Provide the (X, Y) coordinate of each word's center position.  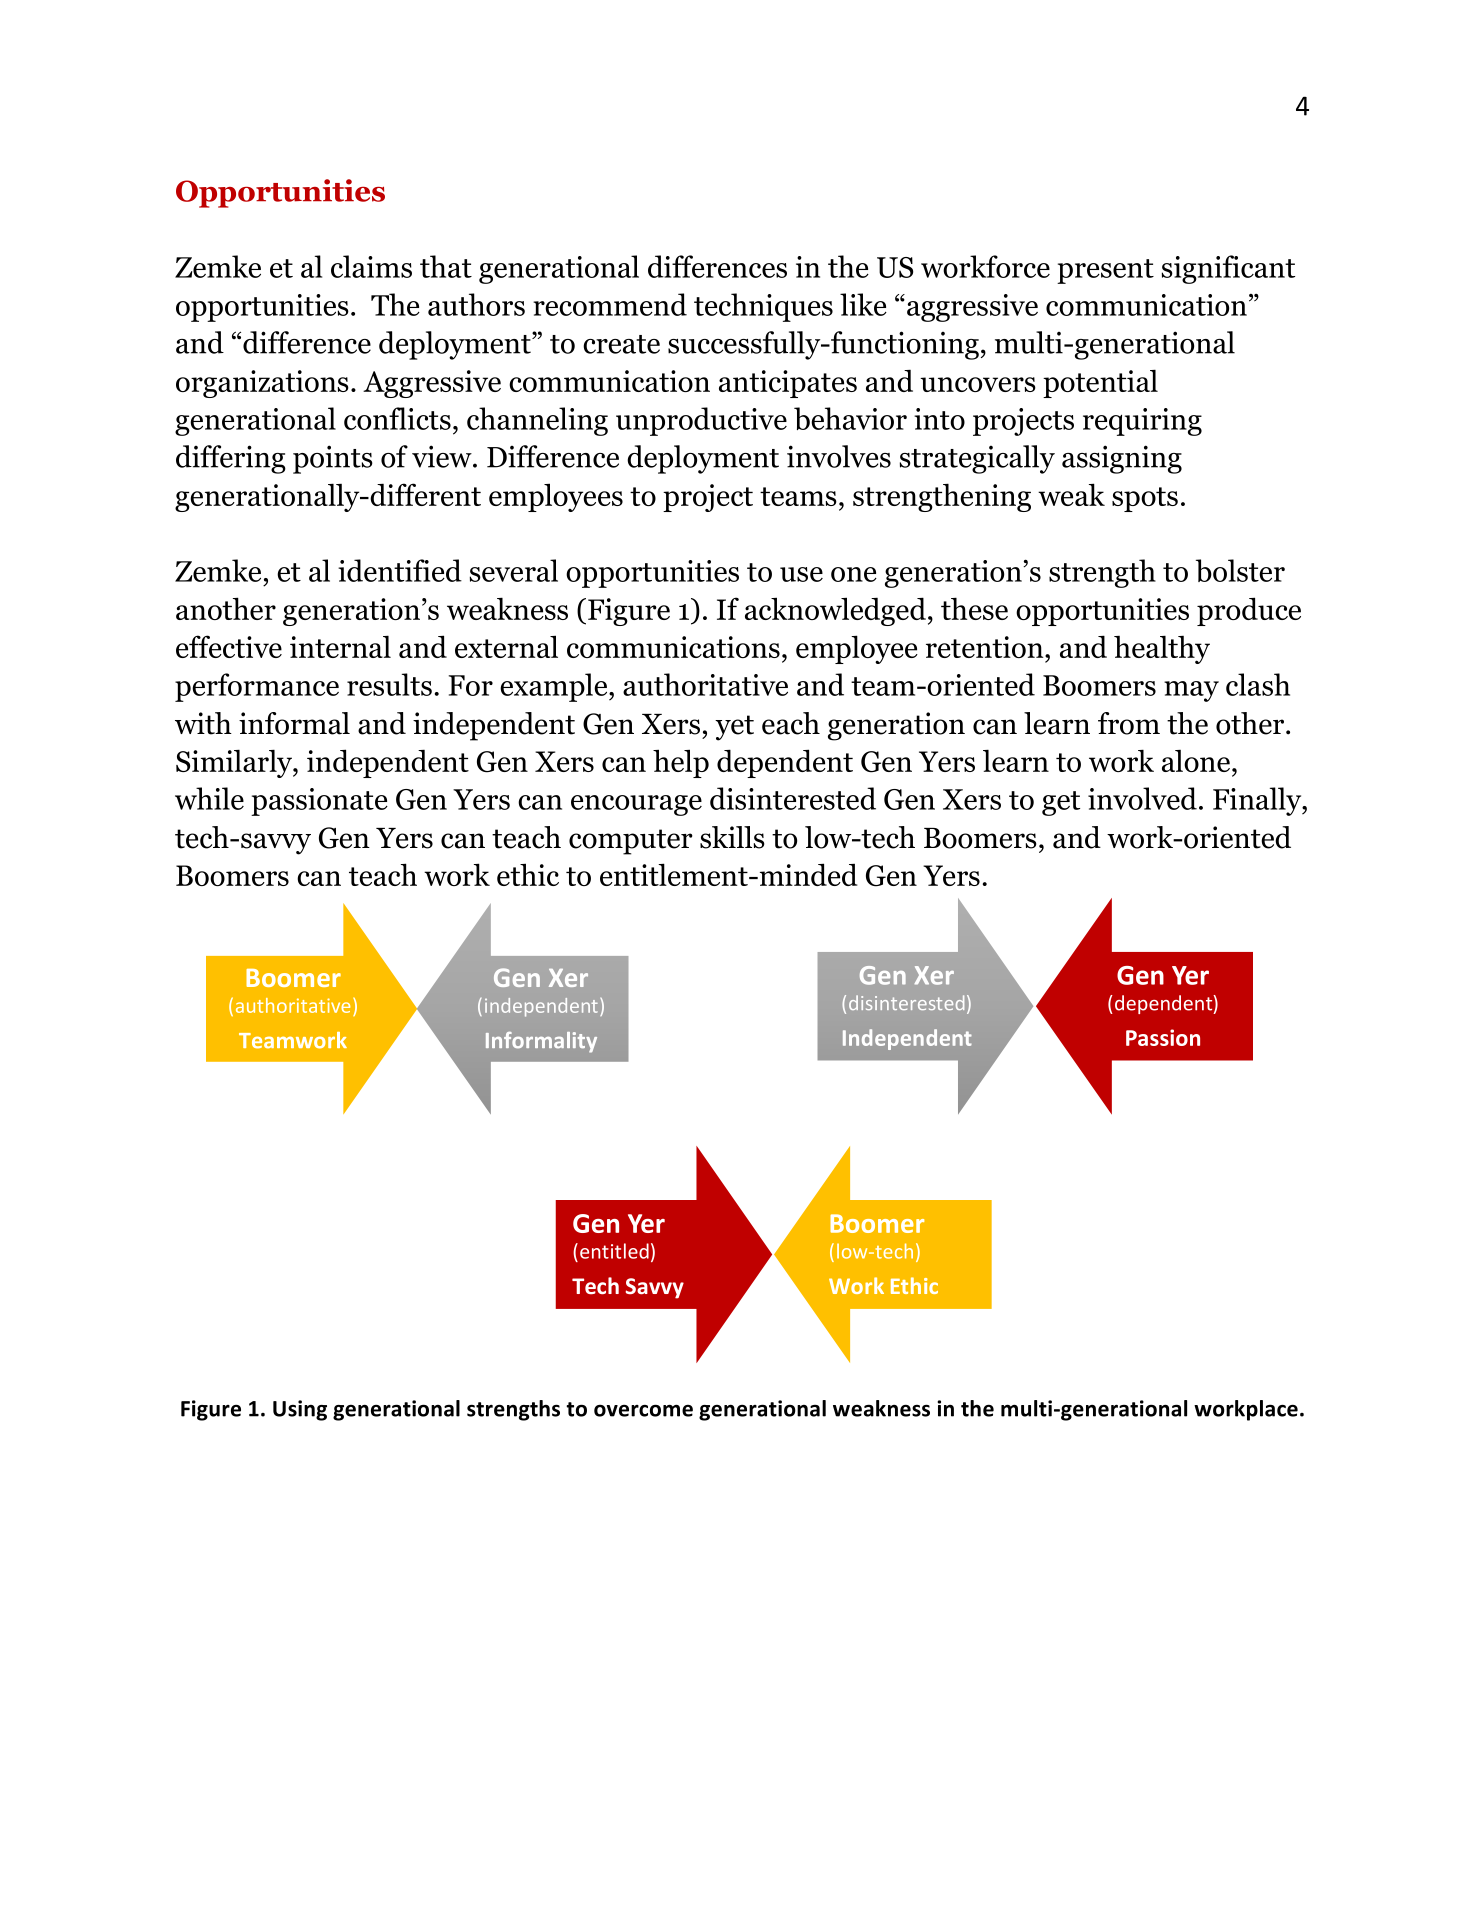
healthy (1162, 649)
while (209, 798)
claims (371, 266)
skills (732, 837)
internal (340, 646)
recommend (610, 304)
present (1105, 271)
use (801, 574)
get (1061, 803)
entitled (614, 1251)
